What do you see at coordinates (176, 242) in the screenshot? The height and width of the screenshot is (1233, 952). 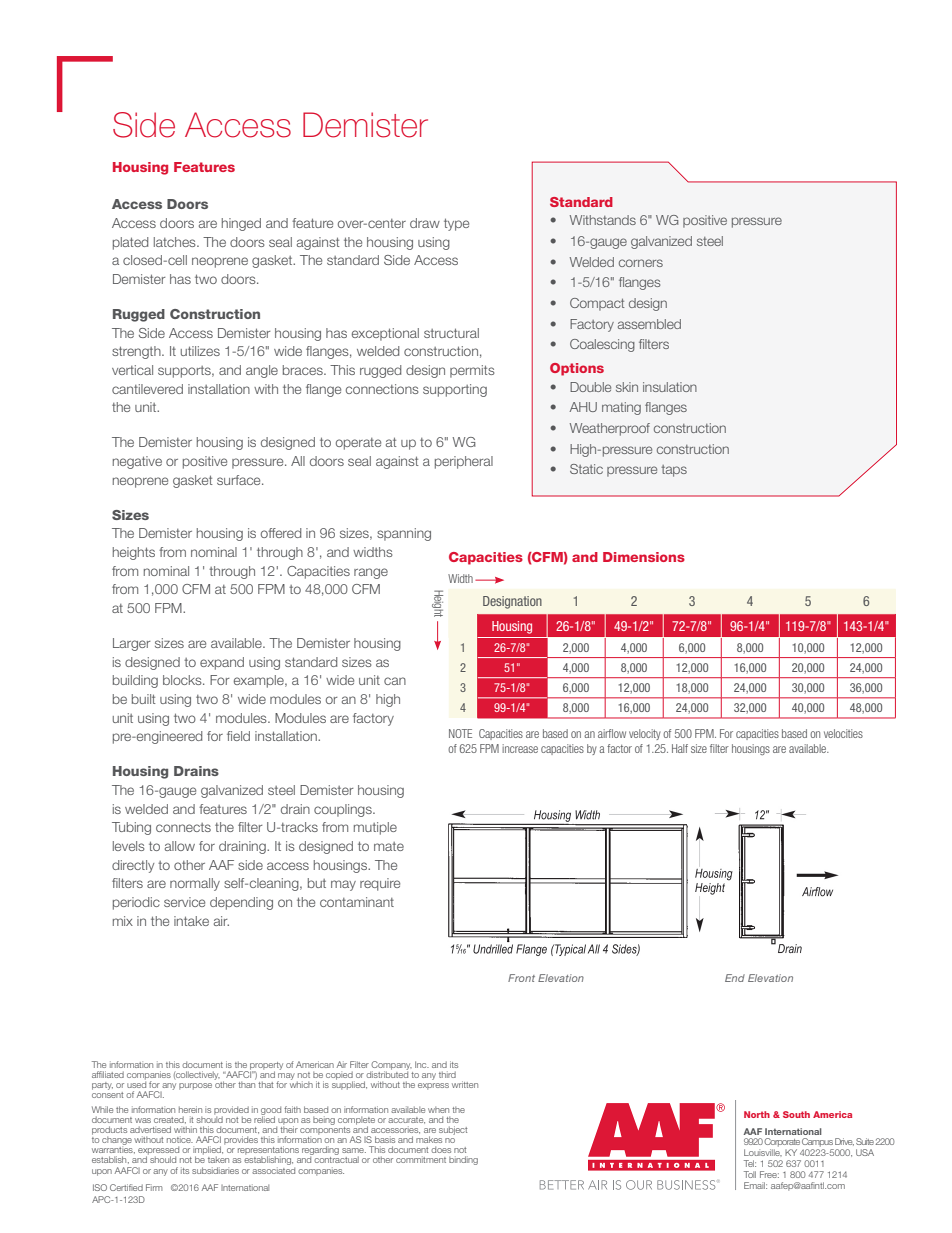 I see `latches` at bounding box center [176, 242].
